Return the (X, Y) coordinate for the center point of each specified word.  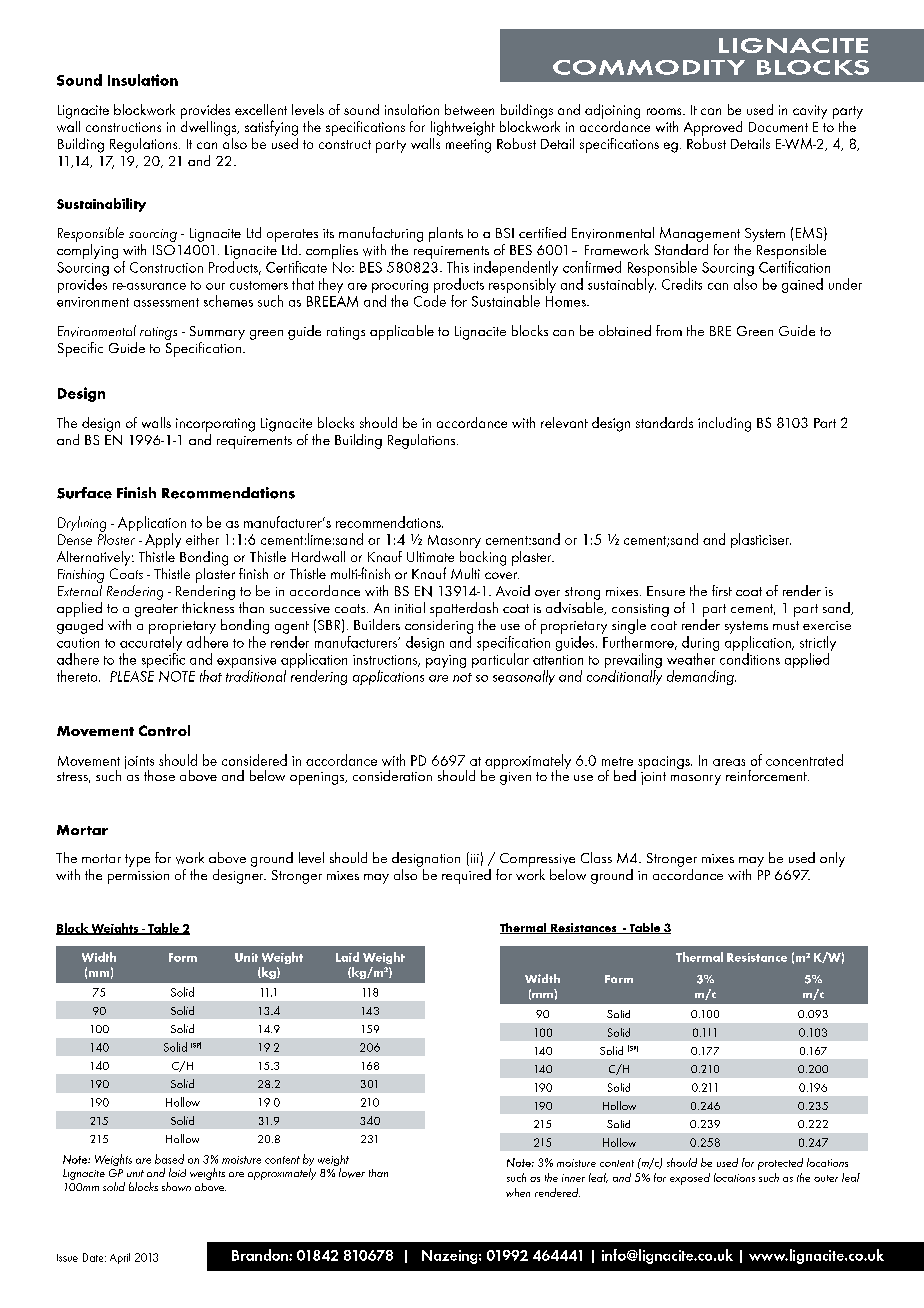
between (469, 109)
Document (778, 127)
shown (176, 1186)
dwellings (210, 127)
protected (780, 1164)
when (518, 1192)
